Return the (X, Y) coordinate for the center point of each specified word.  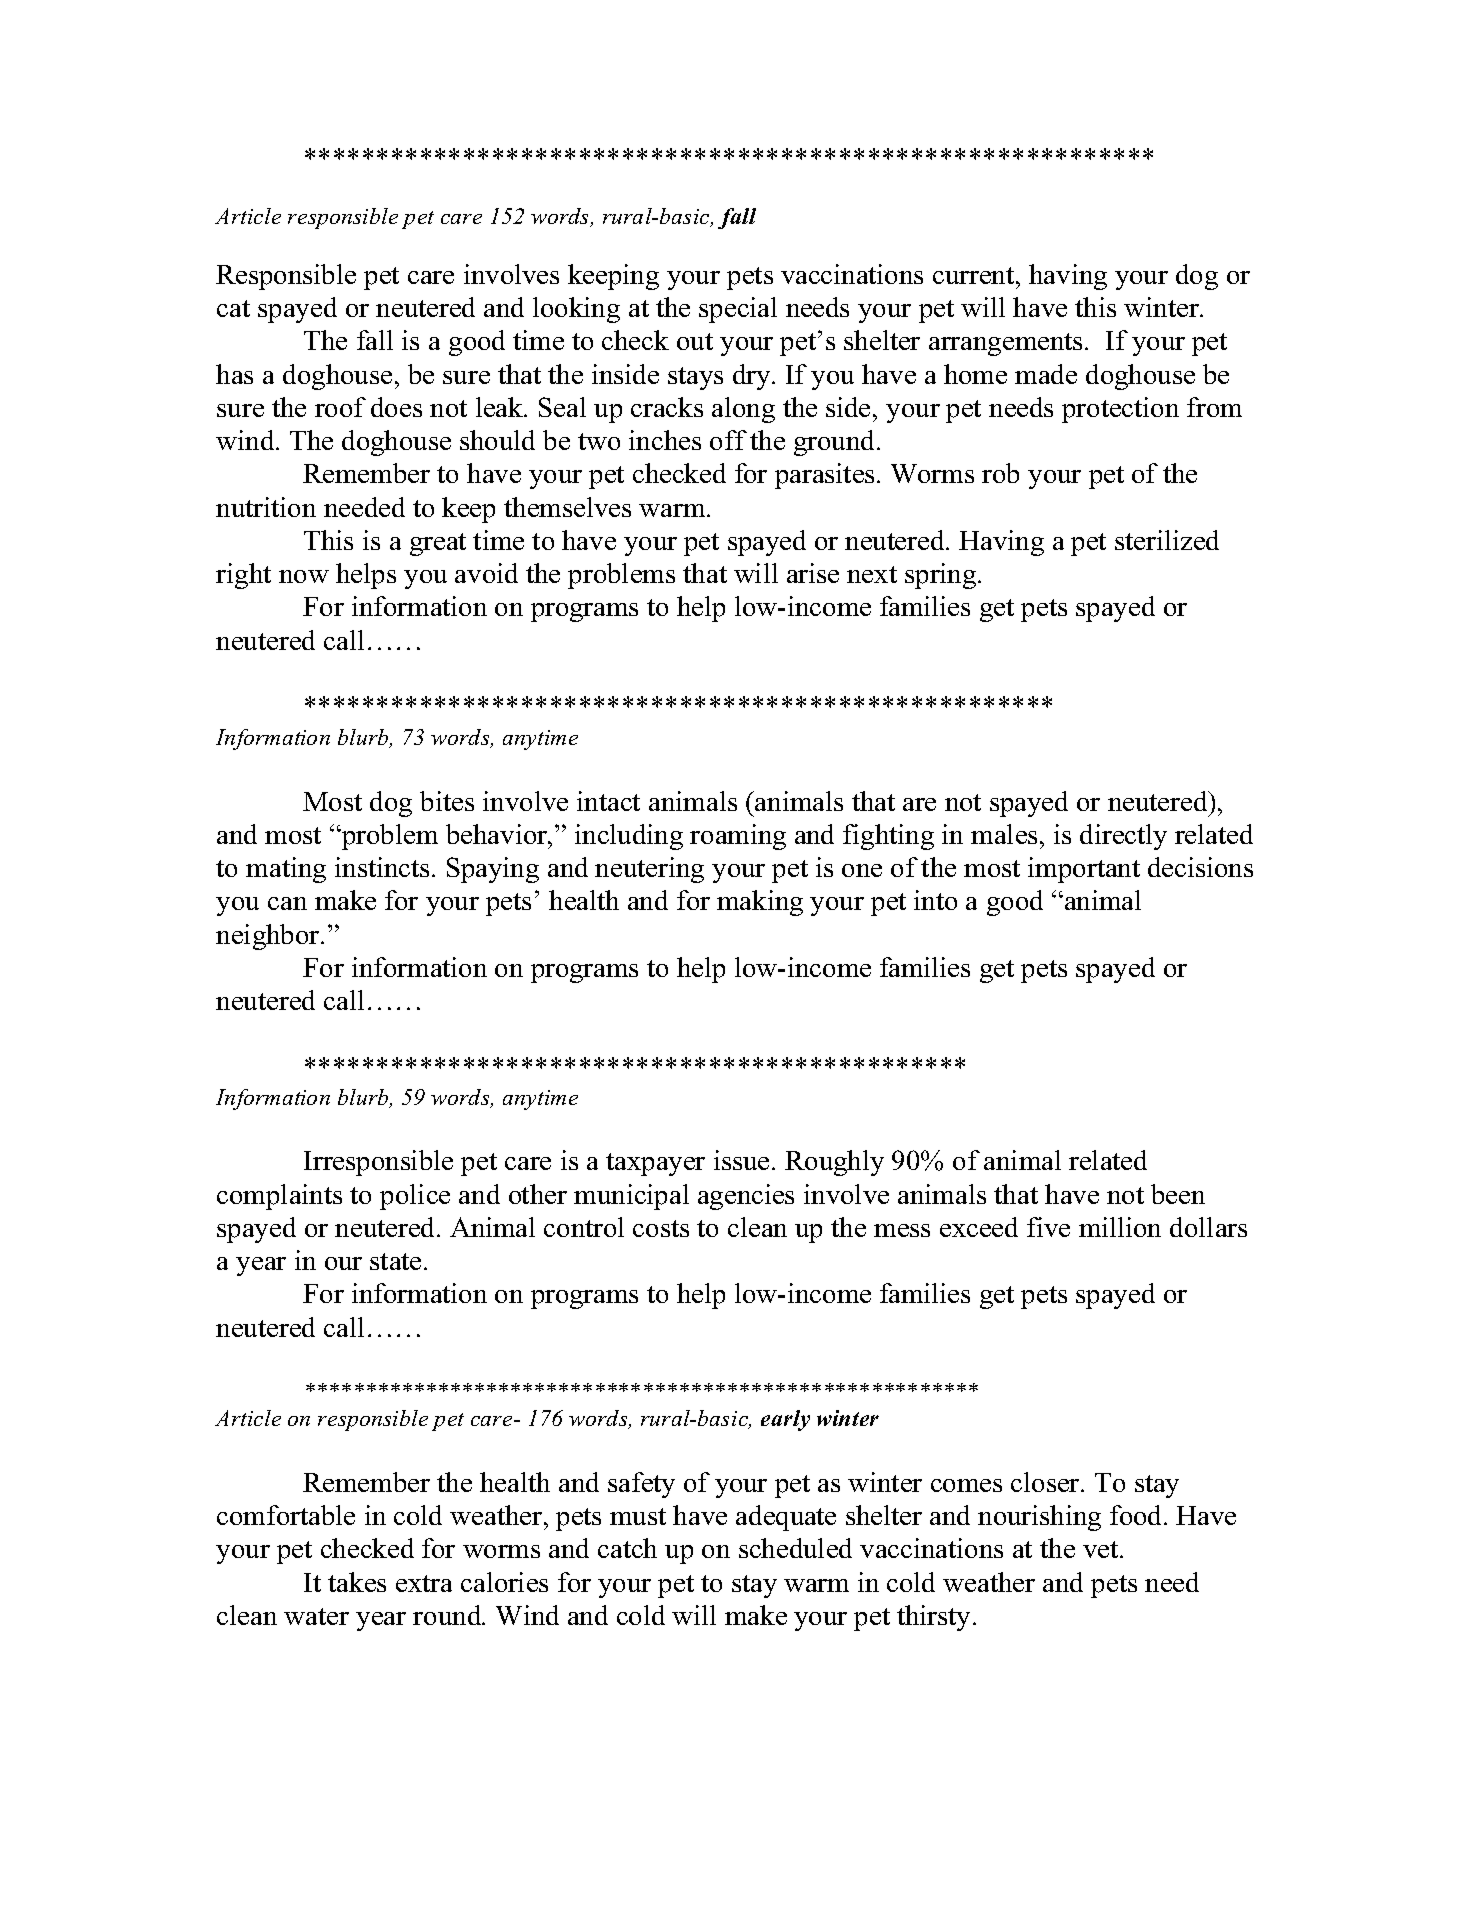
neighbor (269, 937)
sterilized (1167, 540)
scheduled (795, 1548)
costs (661, 1228)
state (395, 1261)
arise (813, 573)
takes (357, 1582)
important (1084, 870)
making (760, 903)
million (1120, 1227)
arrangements (1007, 344)
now (304, 576)
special (738, 310)
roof (340, 407)
